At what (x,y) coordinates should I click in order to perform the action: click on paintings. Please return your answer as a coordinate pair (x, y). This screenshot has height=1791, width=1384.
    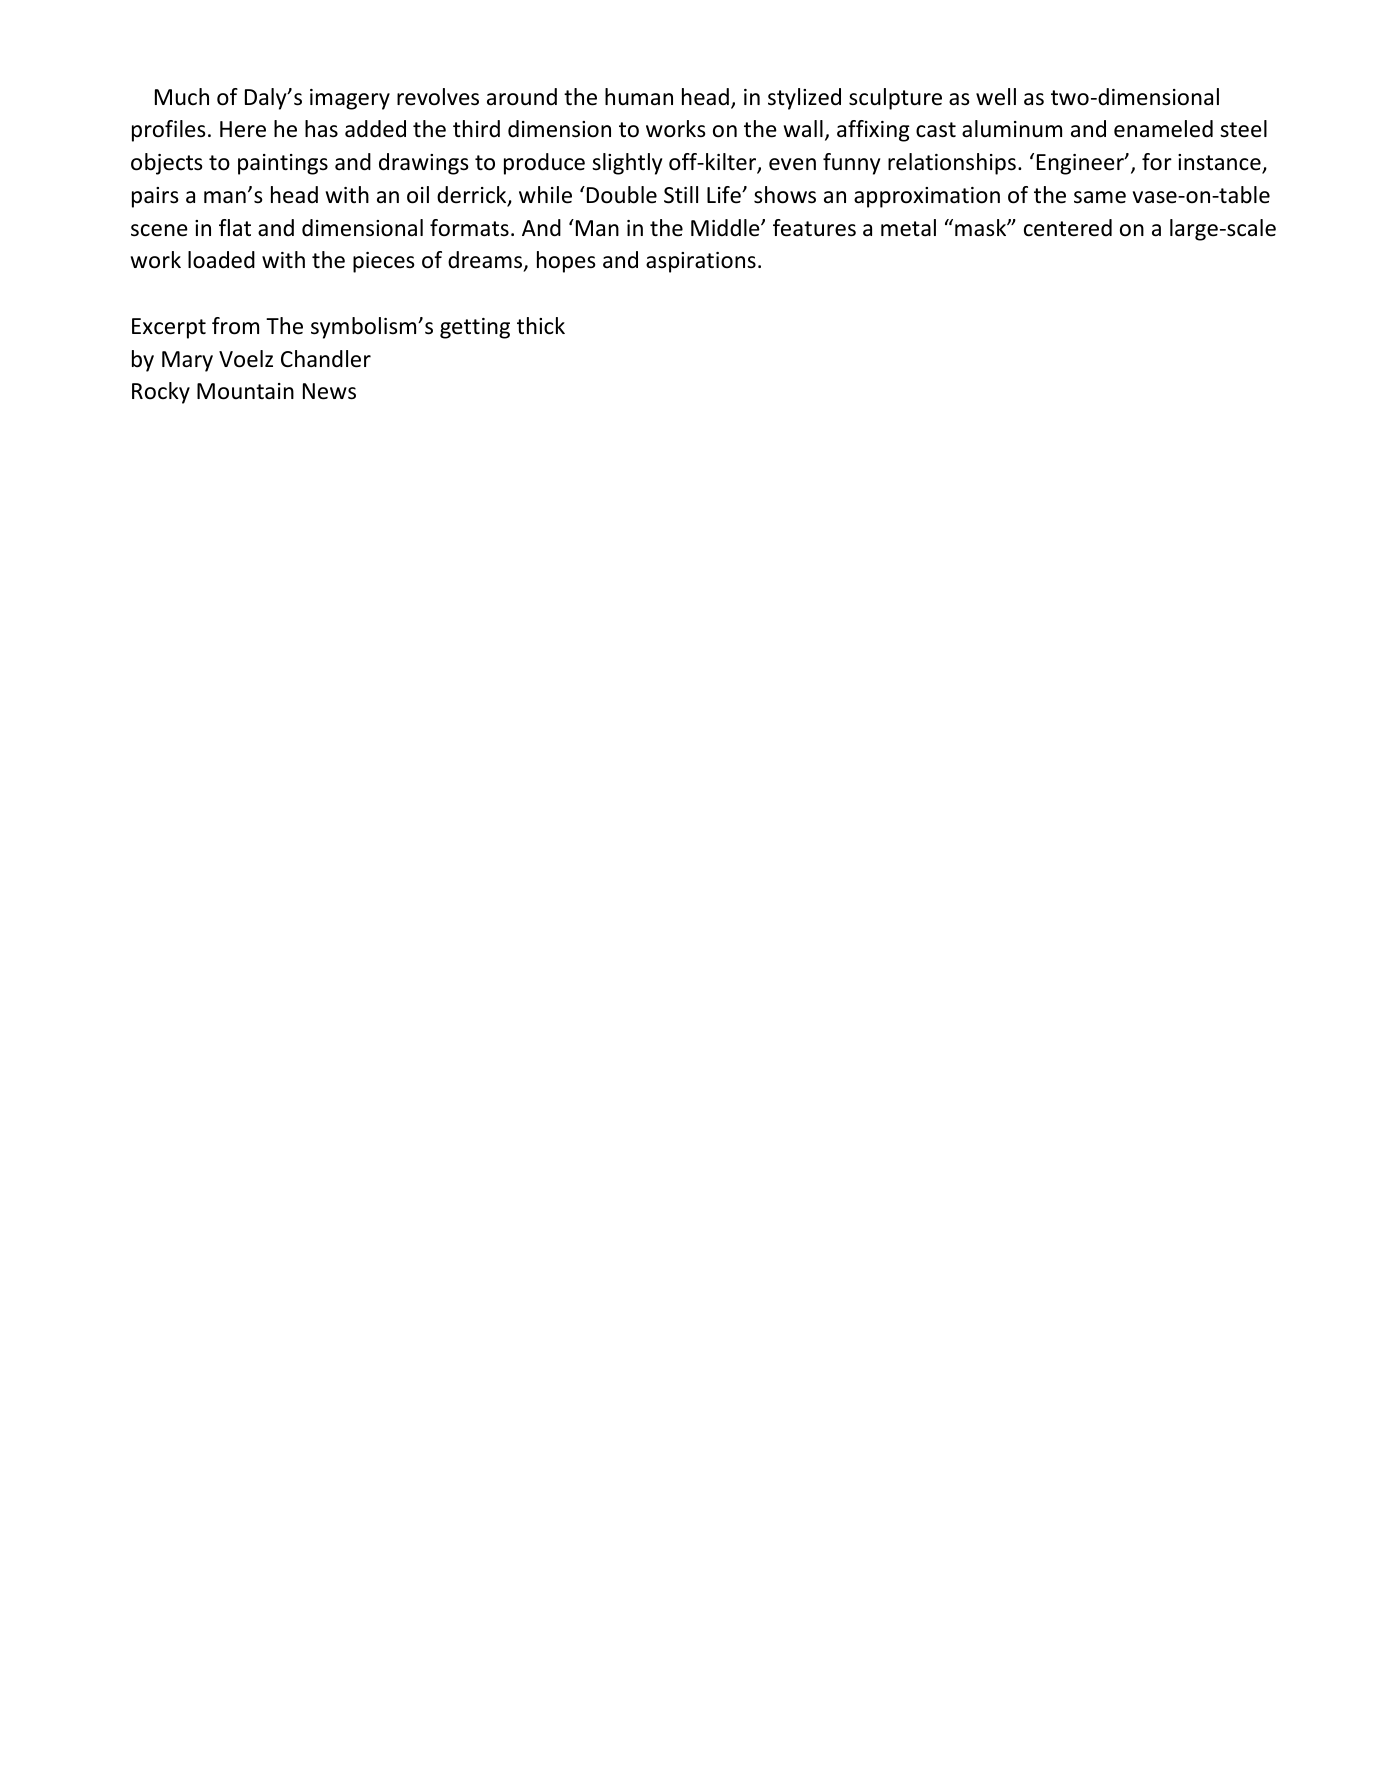
    Looking at the image, I should click on (283, 164).
